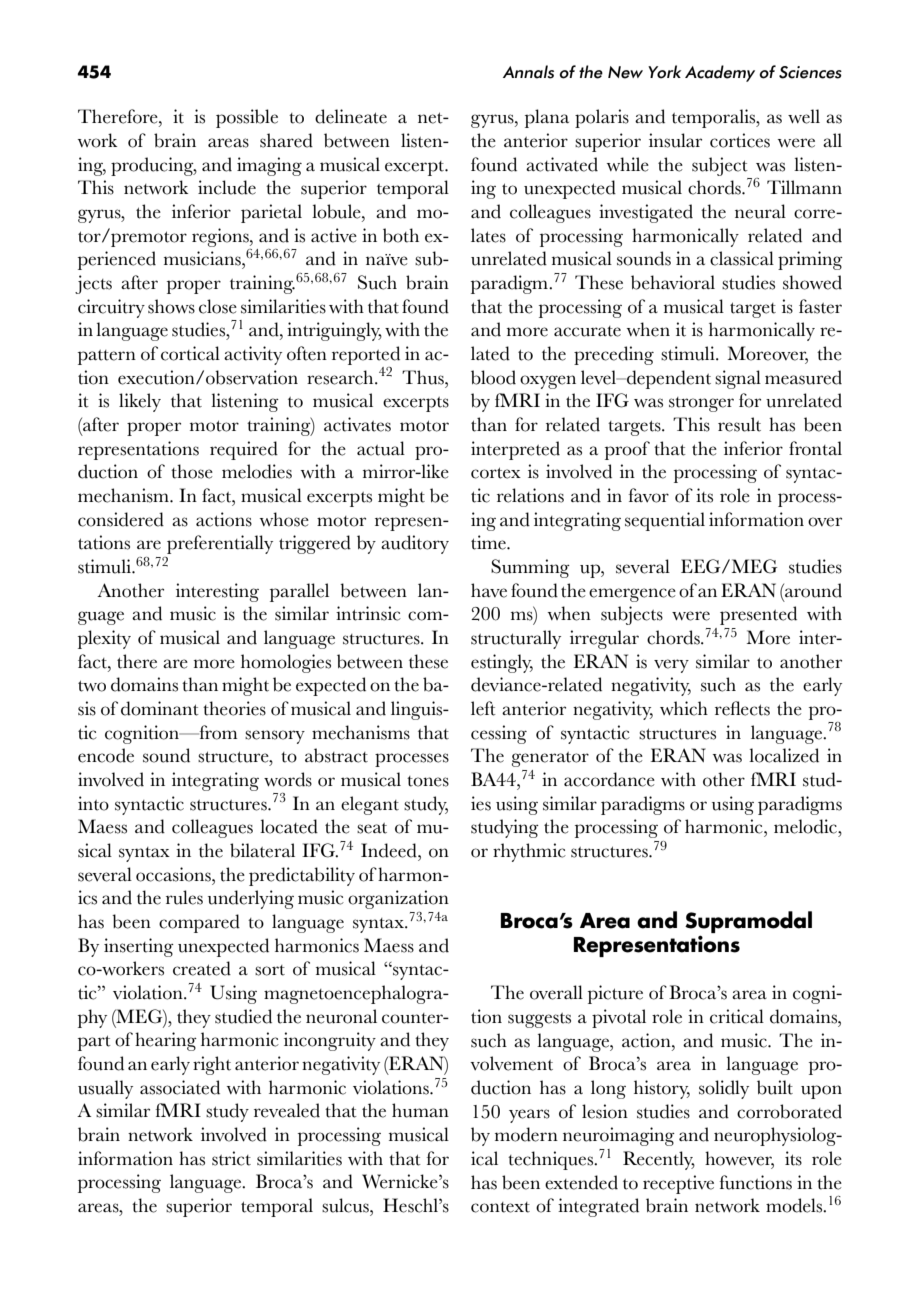 The height and width of the image is (1316, 921). Describe the element at coordinates (390, 850) in the image. I see `Indeed` at that location.
